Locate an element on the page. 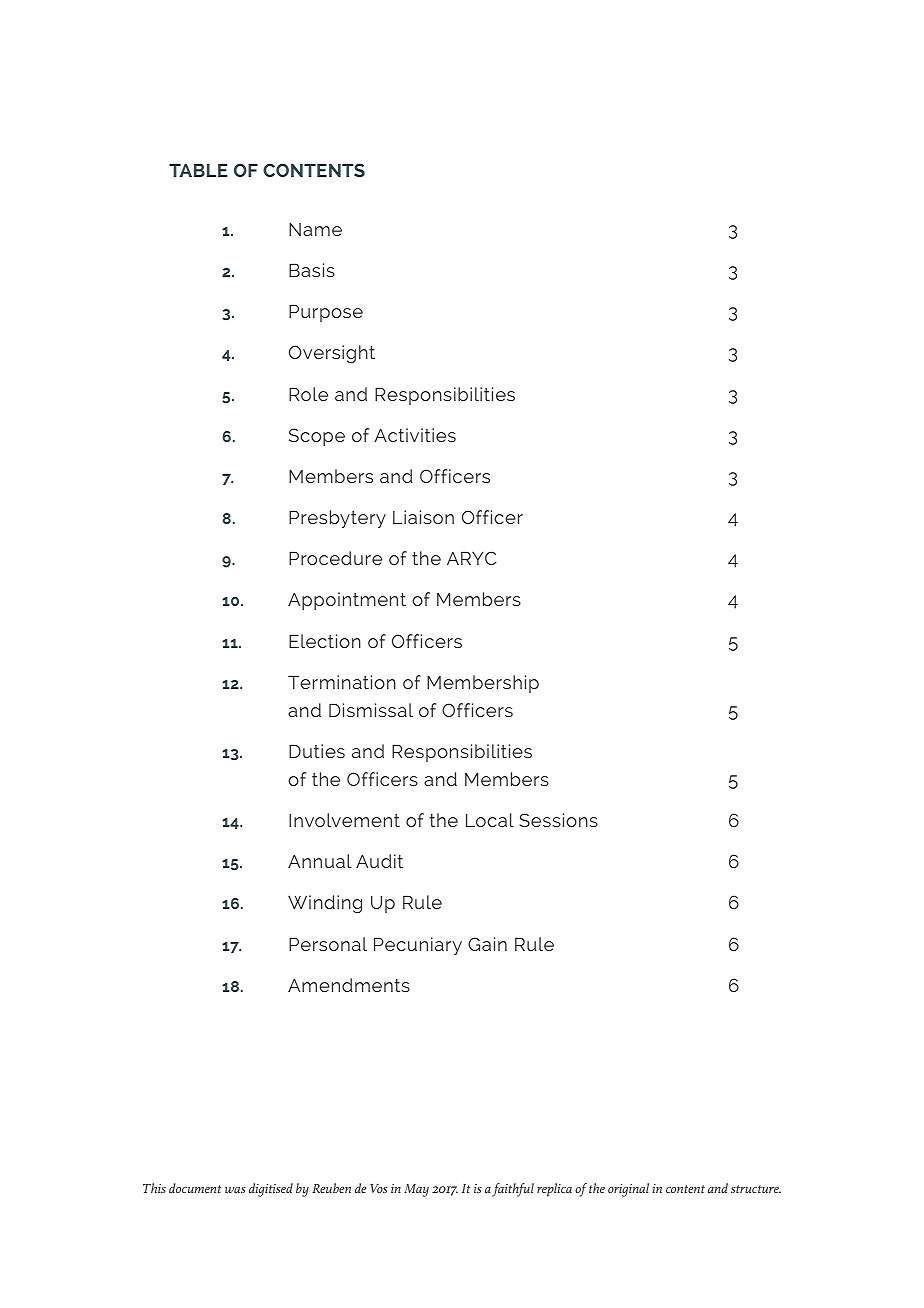 Image resolution: width=924 pixels, height=1308 pixels. Scope is located at coordinates (317, 437).
